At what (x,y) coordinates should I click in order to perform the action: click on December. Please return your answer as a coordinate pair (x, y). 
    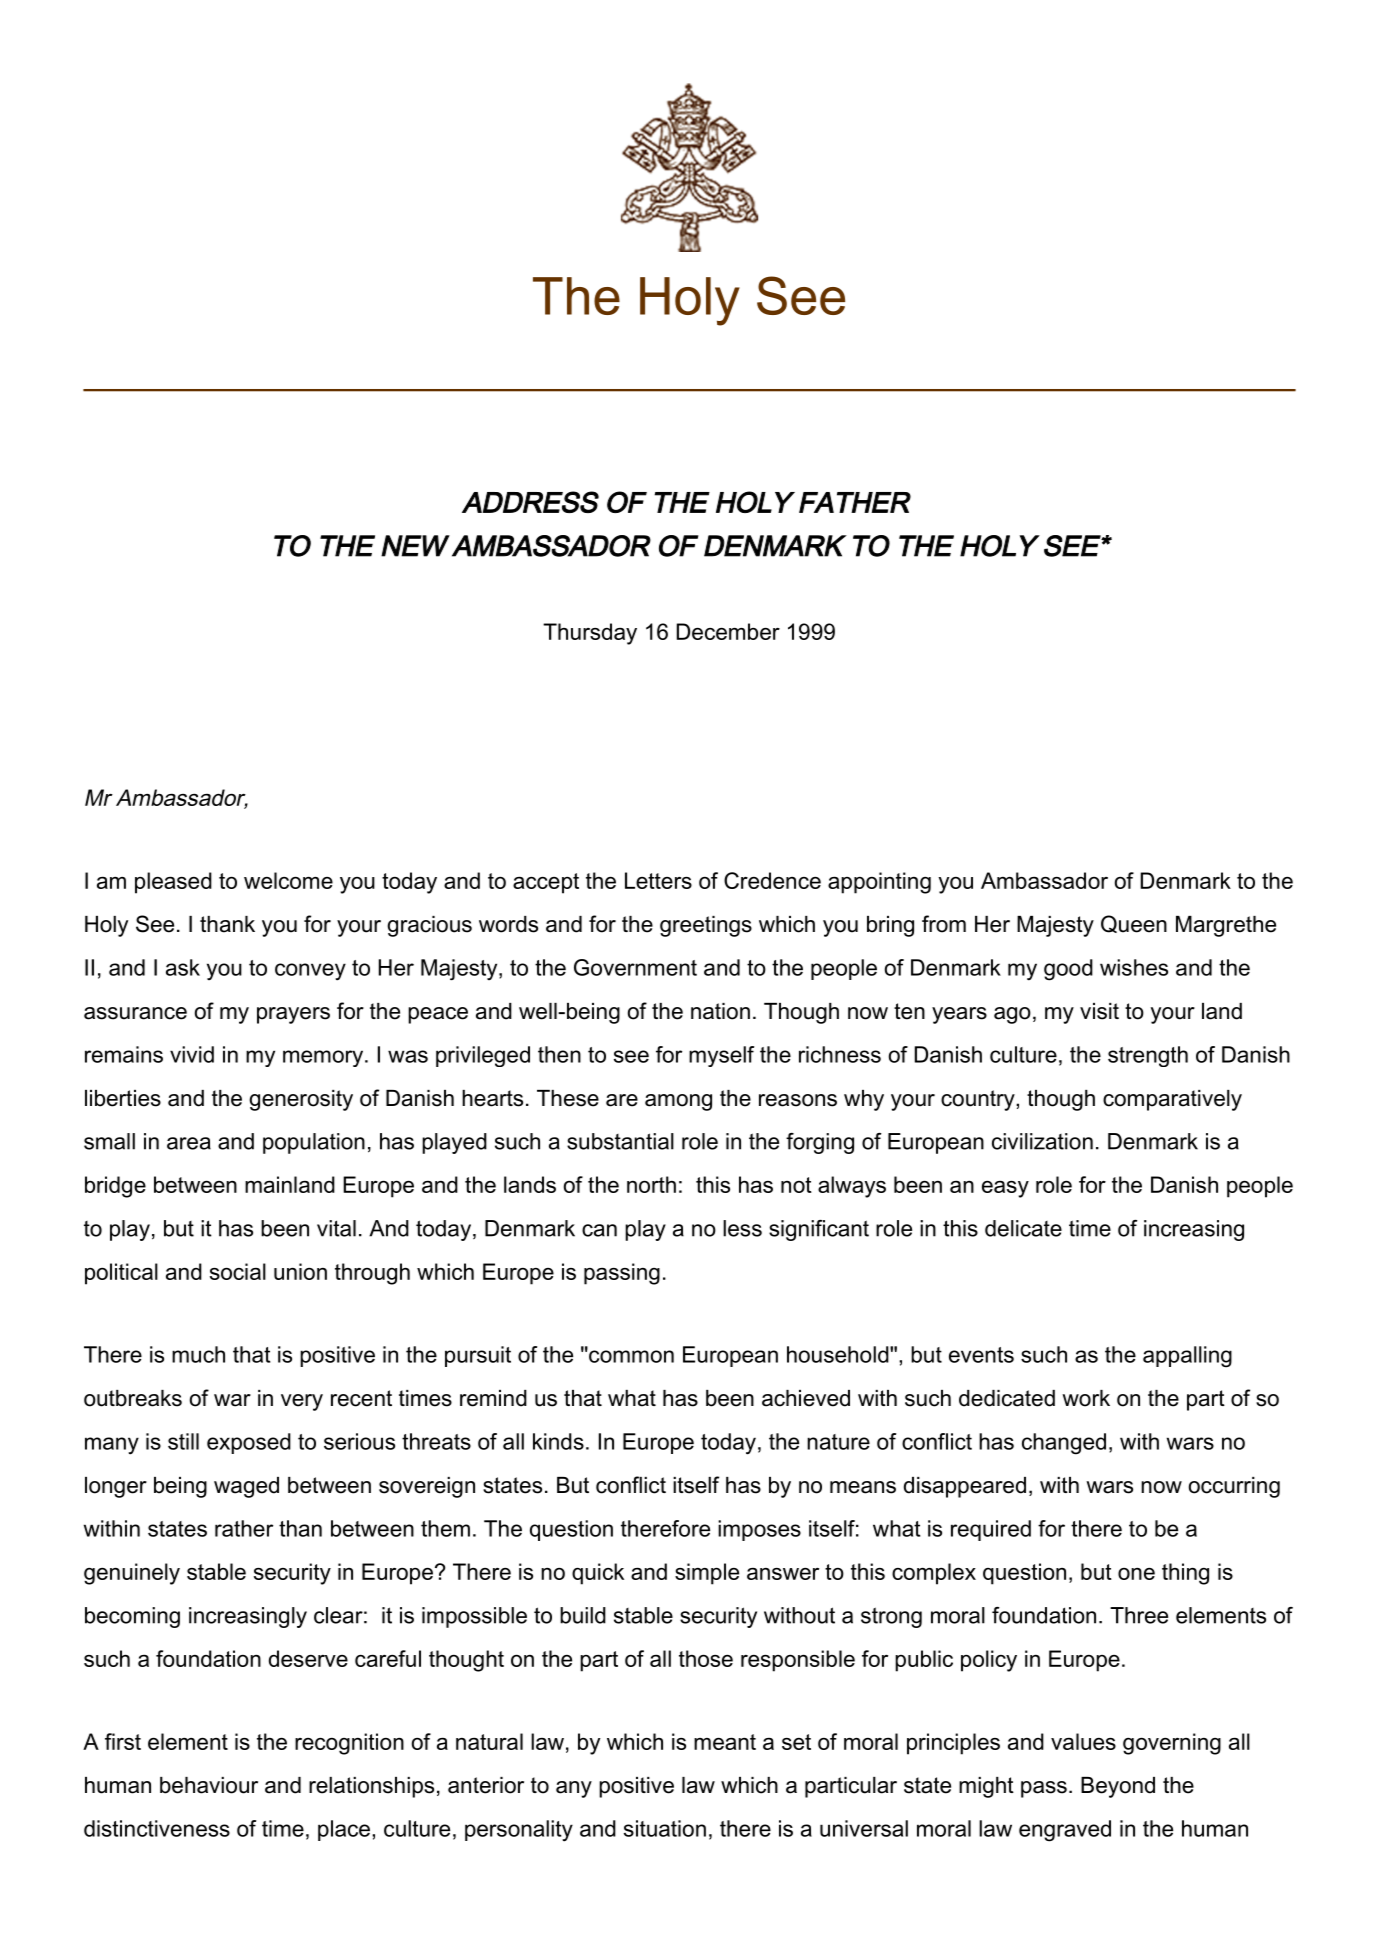
    Looking at the image, I should click on (728, 631).
